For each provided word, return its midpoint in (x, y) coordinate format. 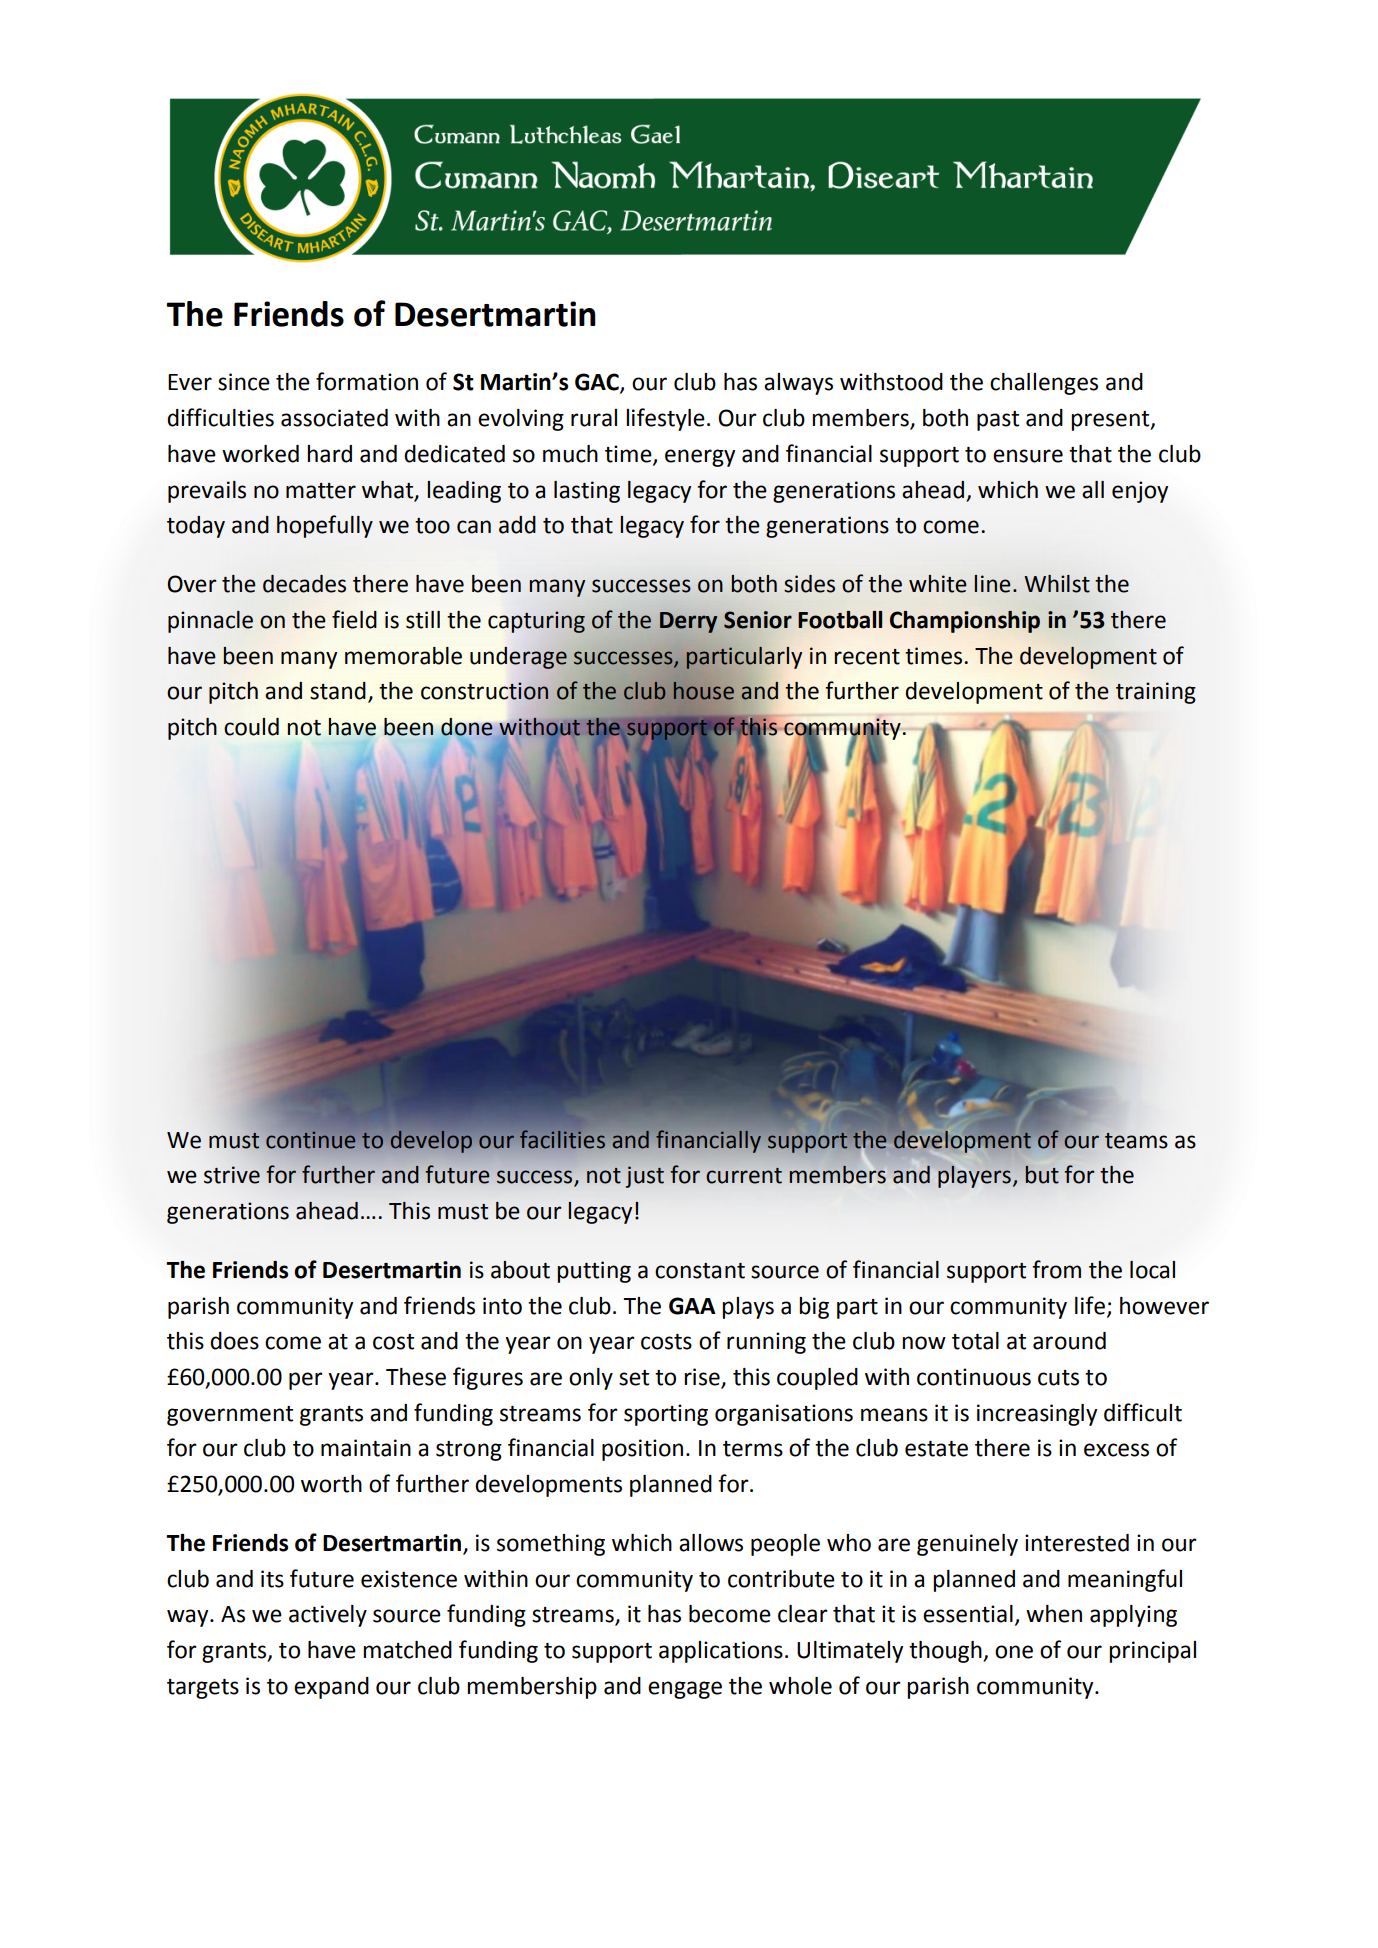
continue (310, 1140)
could (251, 727)
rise (702, 1377)
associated (334, 418)
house (704, 691)
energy (700, 458)
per (306, 1381)
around (1069, 1341)
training (1156, 693)
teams (1136, 1141)
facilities (562, 1139)
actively (328, 1616)
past (998, 421)
